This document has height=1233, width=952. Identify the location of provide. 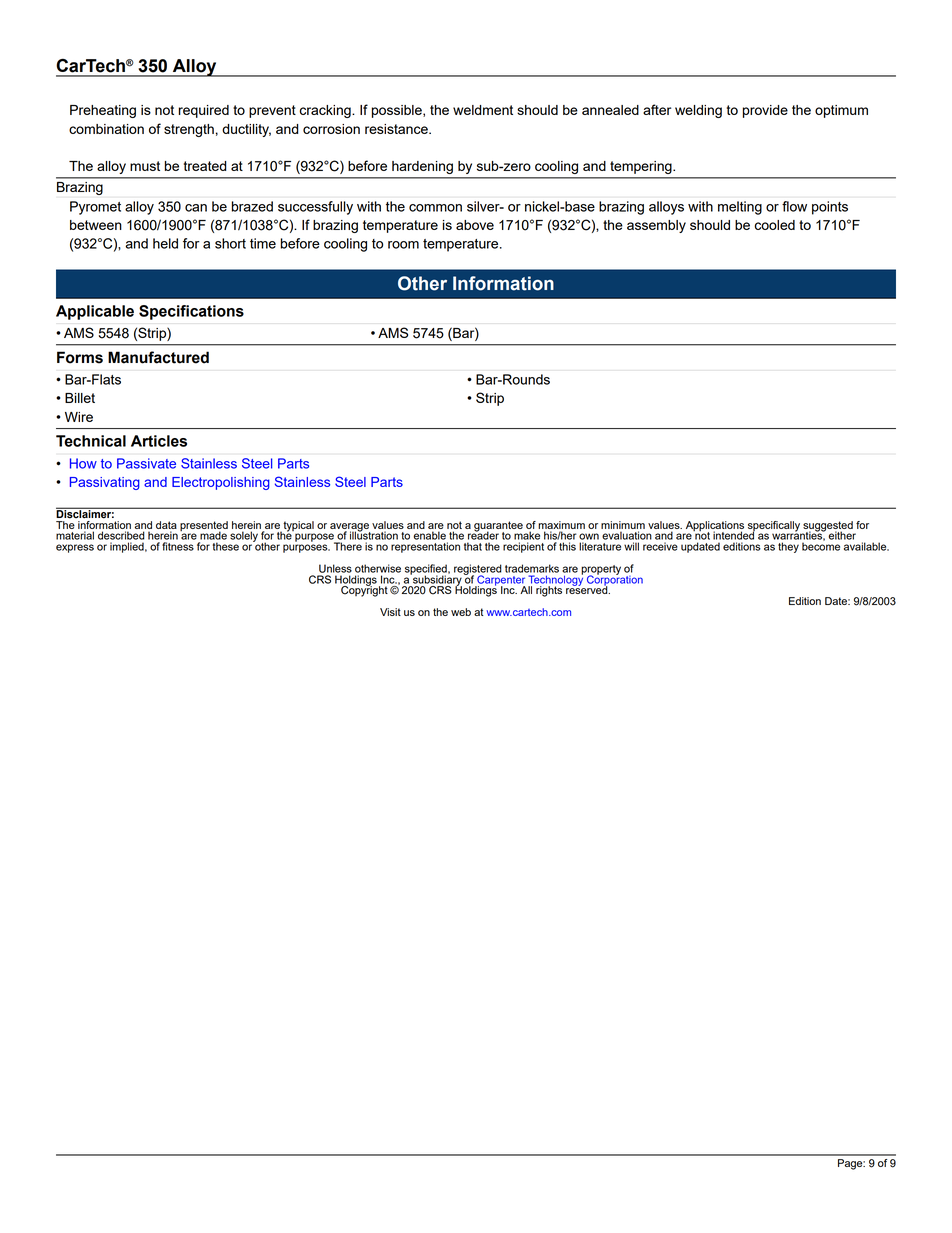
(765, 111).
